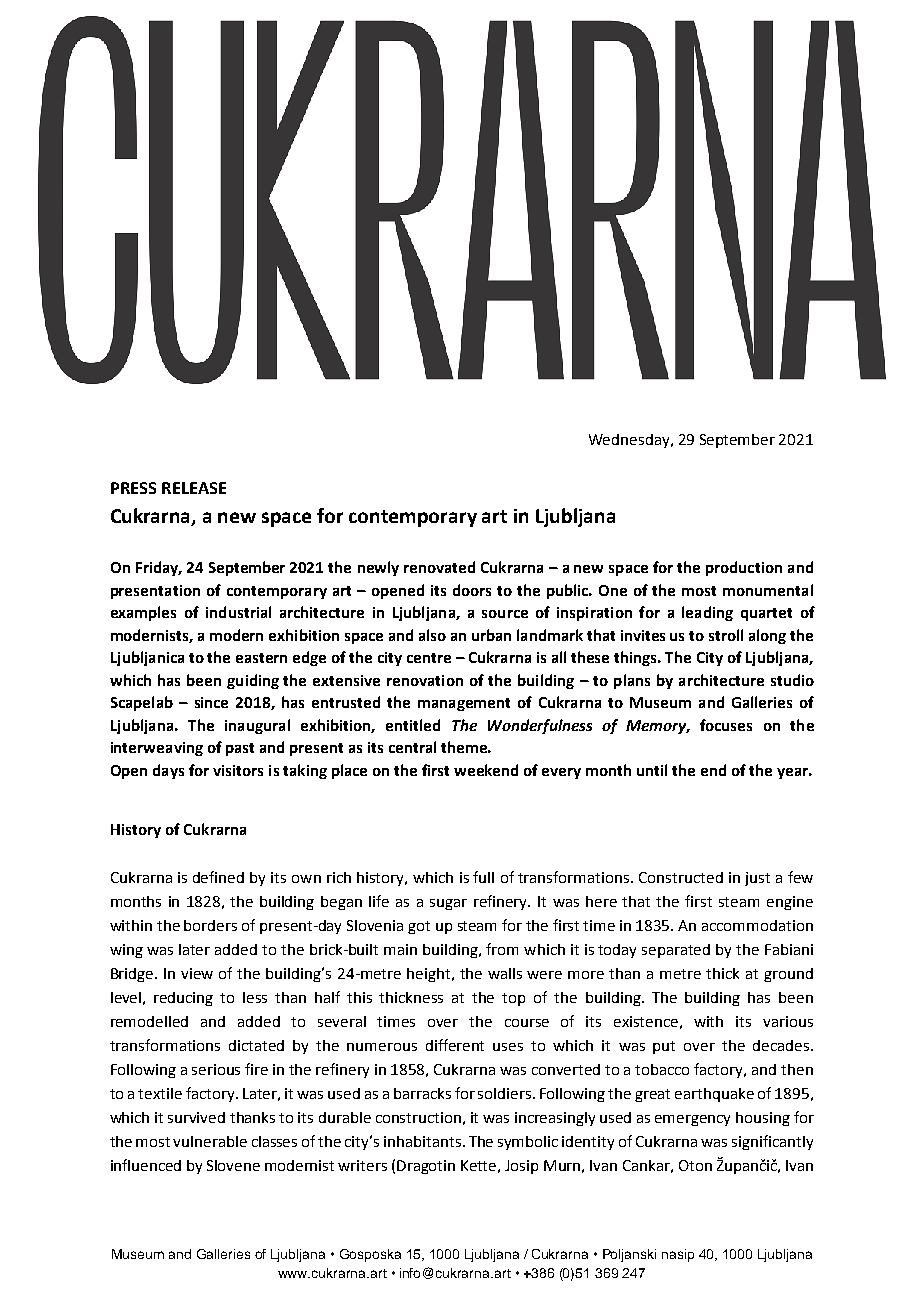 The width and height of the screenshot is (924, 1308). I want to click on production, so click(744, 568).
